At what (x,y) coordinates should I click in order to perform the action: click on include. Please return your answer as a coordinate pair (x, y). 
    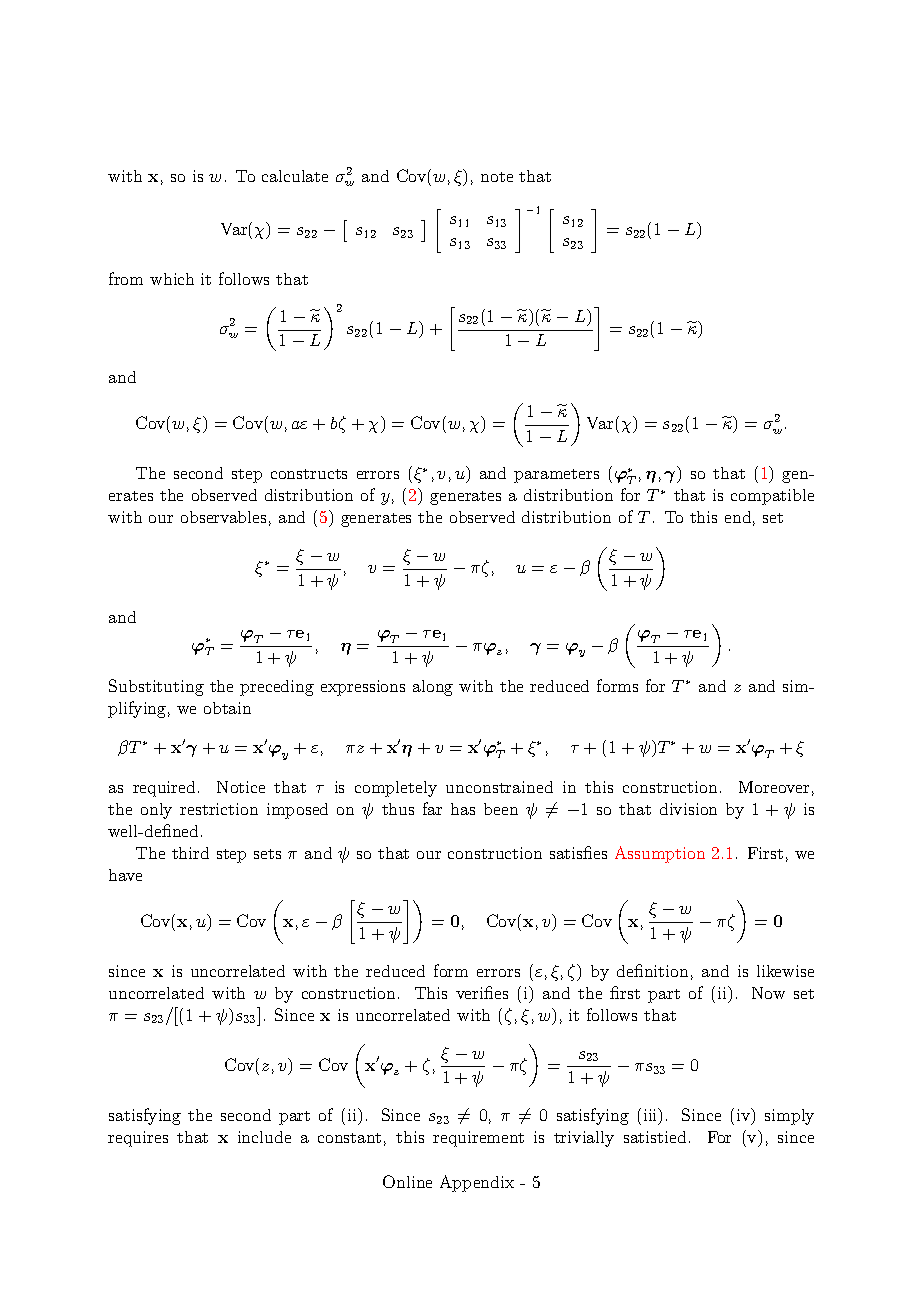
    Looking at the image, I should click on (264, 1137).
